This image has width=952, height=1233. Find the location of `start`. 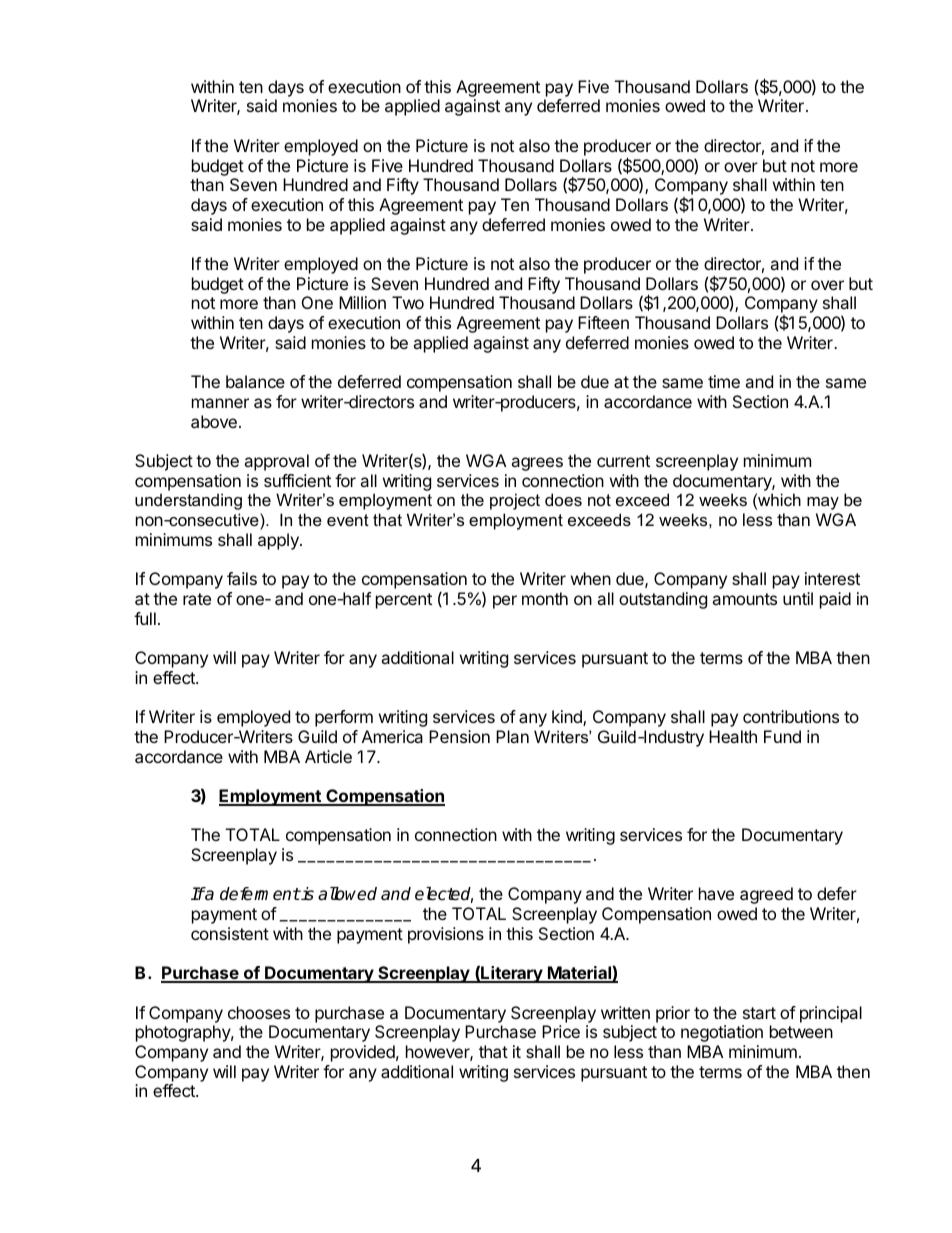

start is located at coordinates (759, 1013).
